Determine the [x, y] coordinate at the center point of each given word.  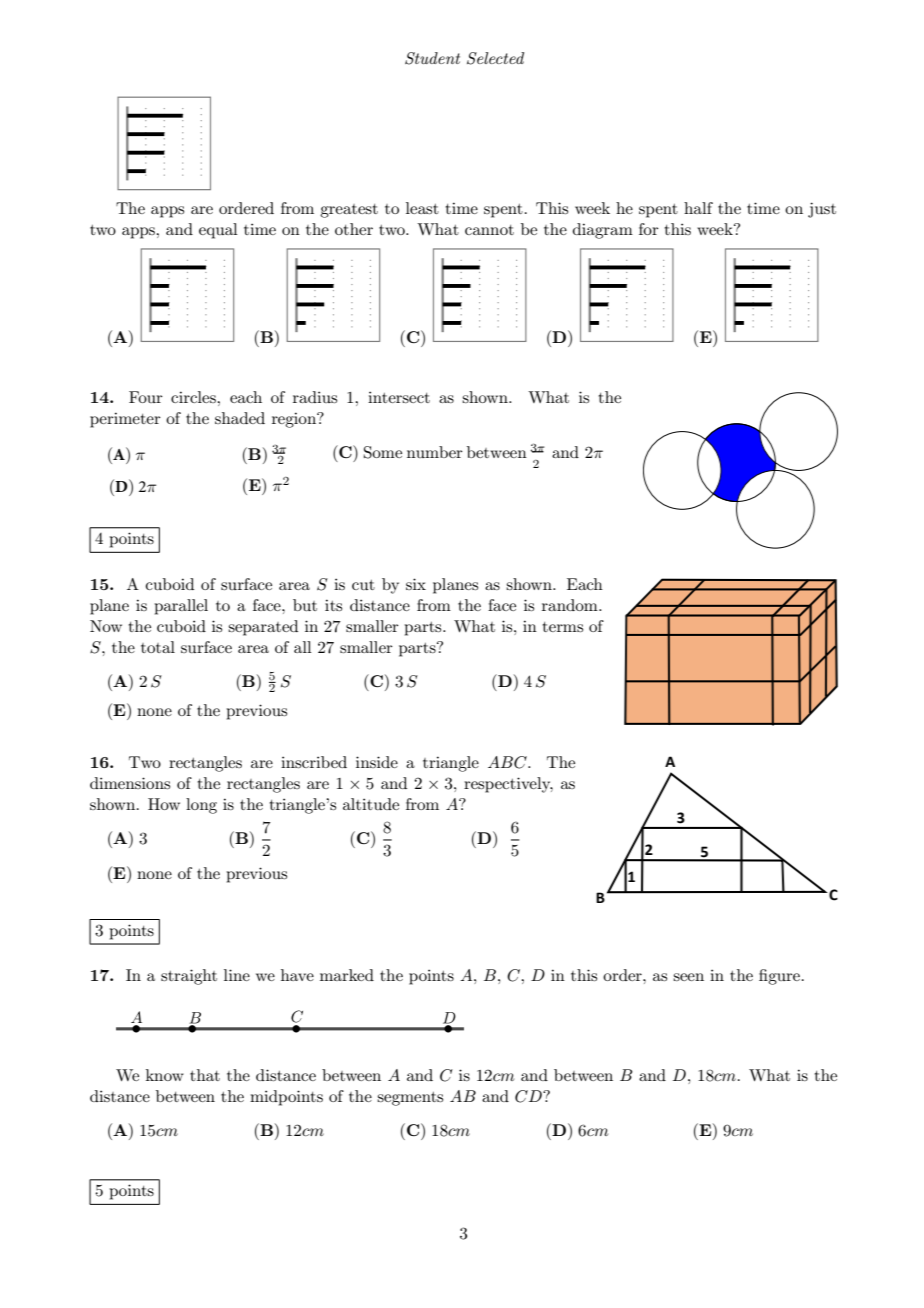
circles [194, 397]
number [435, 452]
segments [410, 1099]
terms [563, 627]
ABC [508, 762]
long [201, 806]
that [205, 1075]
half [698, 208]
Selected [495, 58]
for [649, 229]
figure [779, 977]
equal [218, 231]
